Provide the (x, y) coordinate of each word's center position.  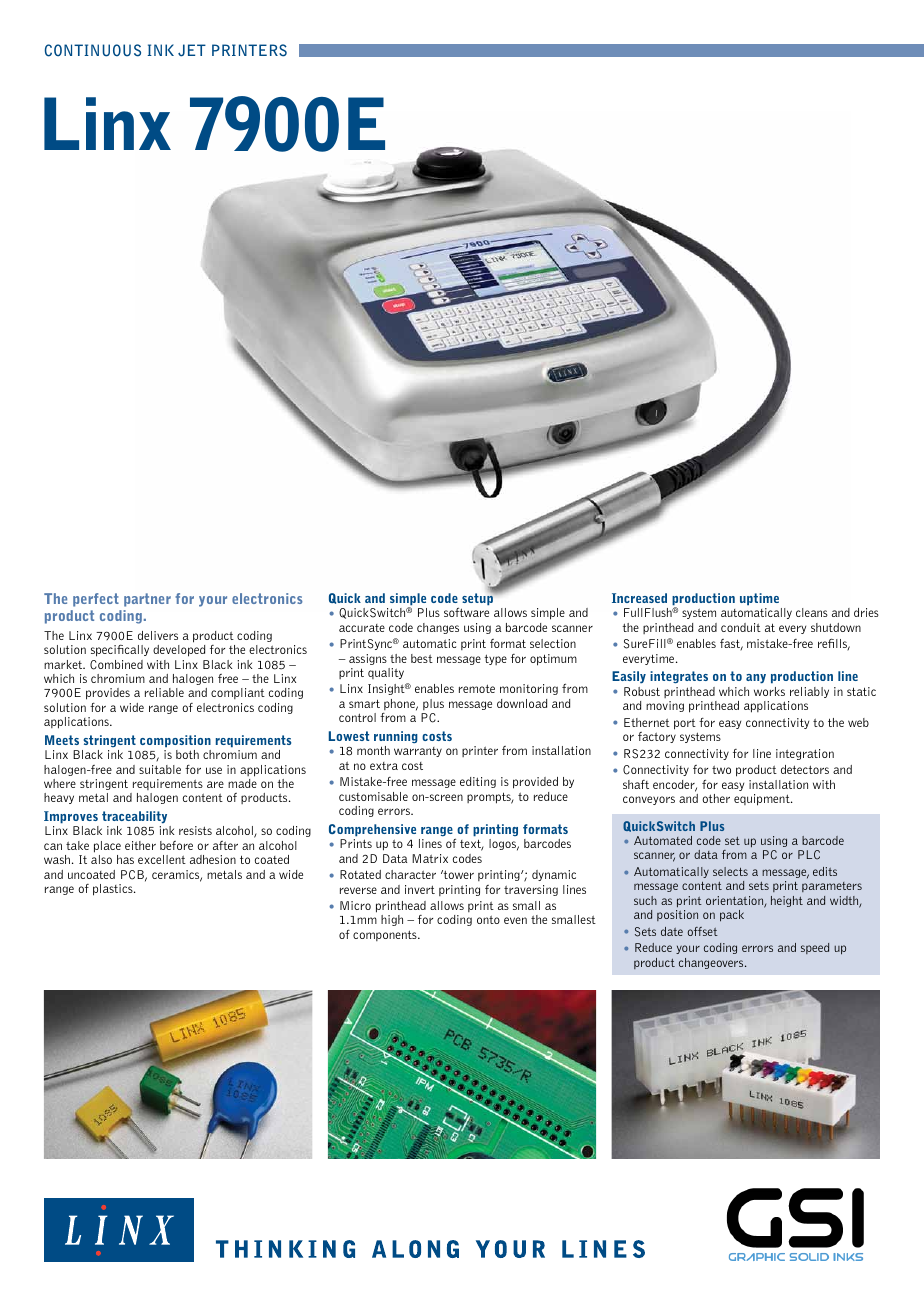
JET (192, 50)
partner (147, 600)
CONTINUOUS (93, 50)
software (466, 612)
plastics (114, 890)
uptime (759, 599)
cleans (812, 612)
